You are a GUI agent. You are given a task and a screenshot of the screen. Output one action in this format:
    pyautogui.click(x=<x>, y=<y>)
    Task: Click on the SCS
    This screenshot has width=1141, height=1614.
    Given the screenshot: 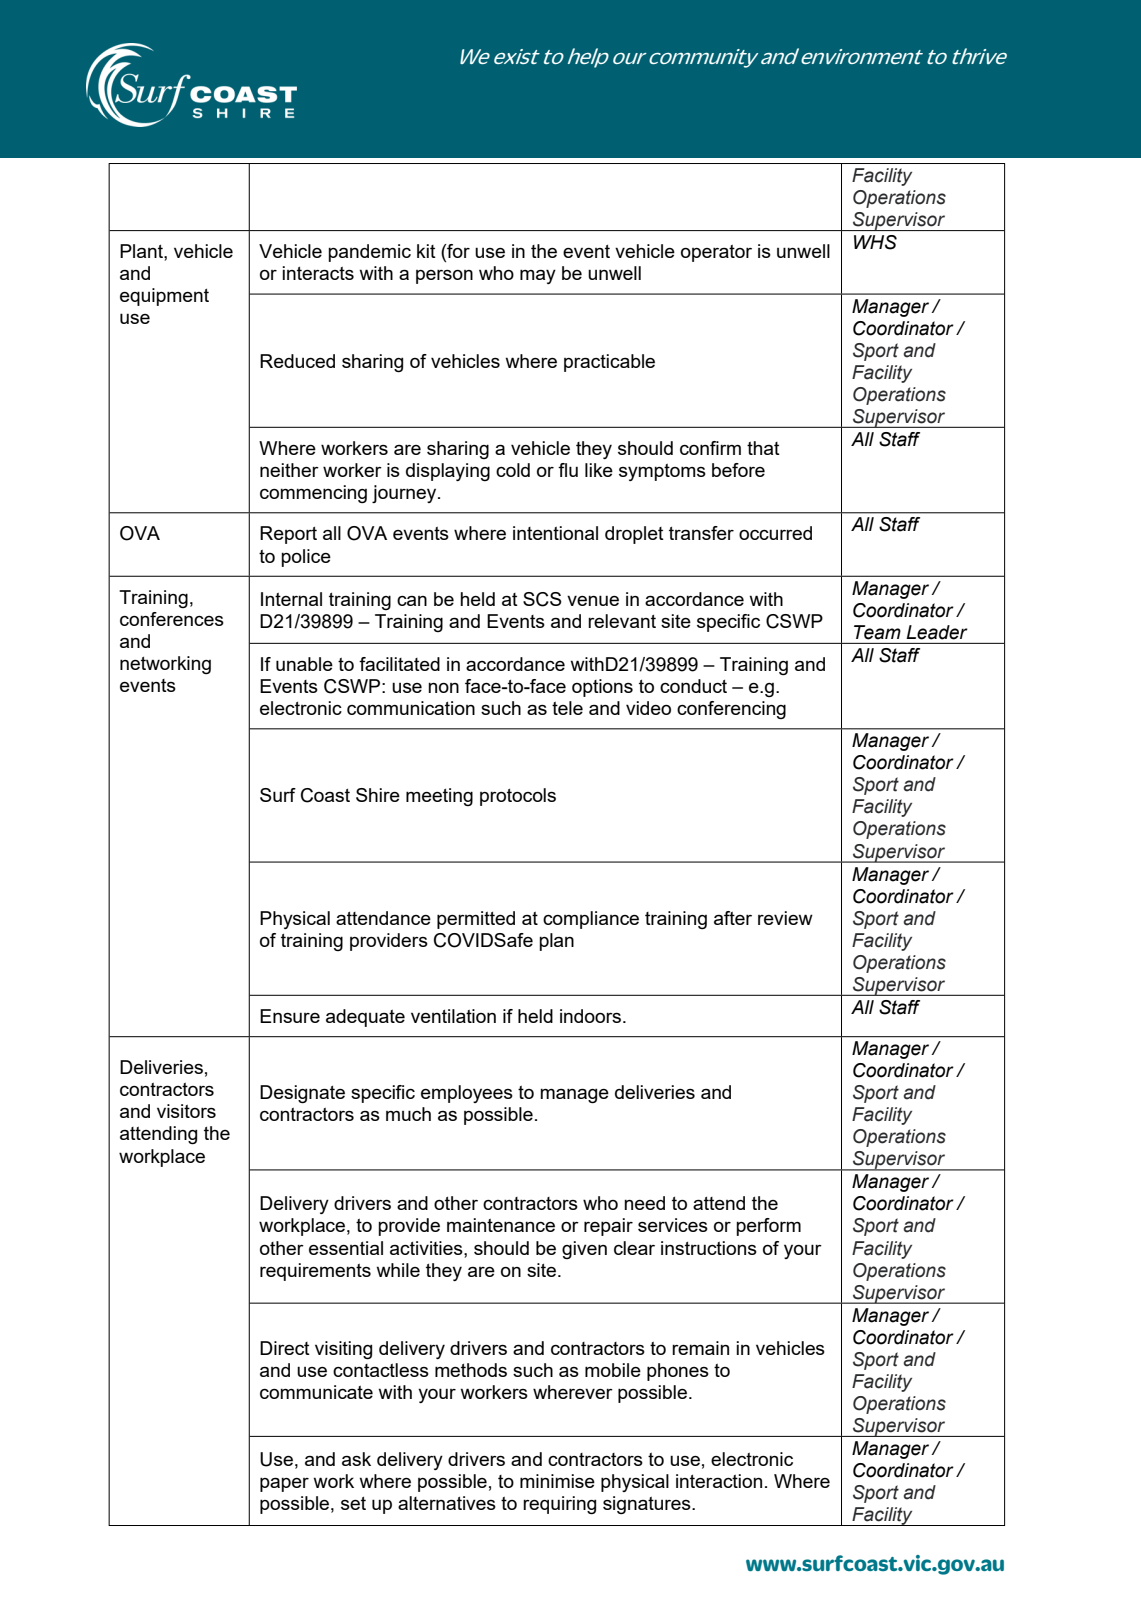 What is the action you would take?
    pyautogui.click(x=542, y=599)
